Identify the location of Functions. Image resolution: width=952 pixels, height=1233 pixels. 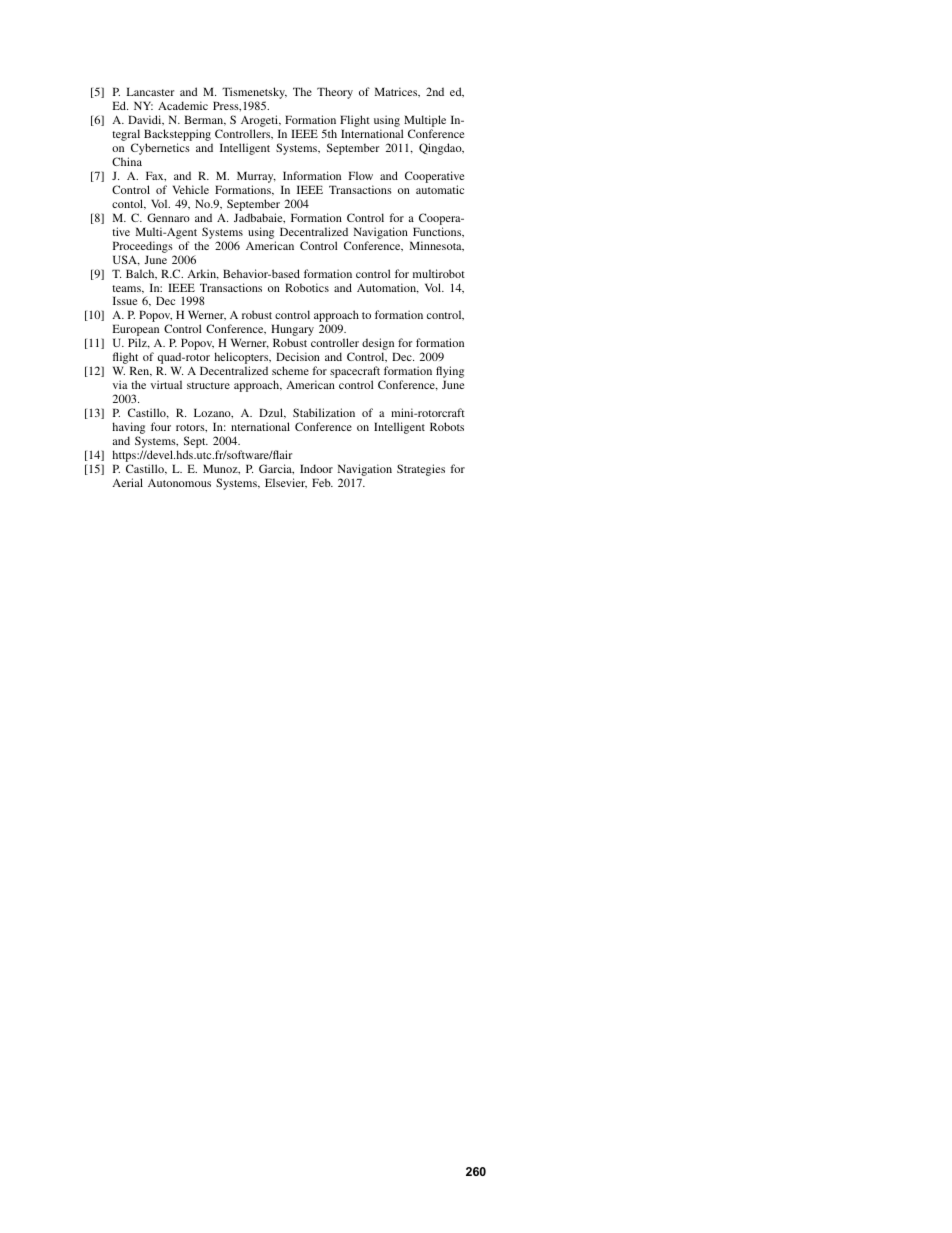
(438, 232).
